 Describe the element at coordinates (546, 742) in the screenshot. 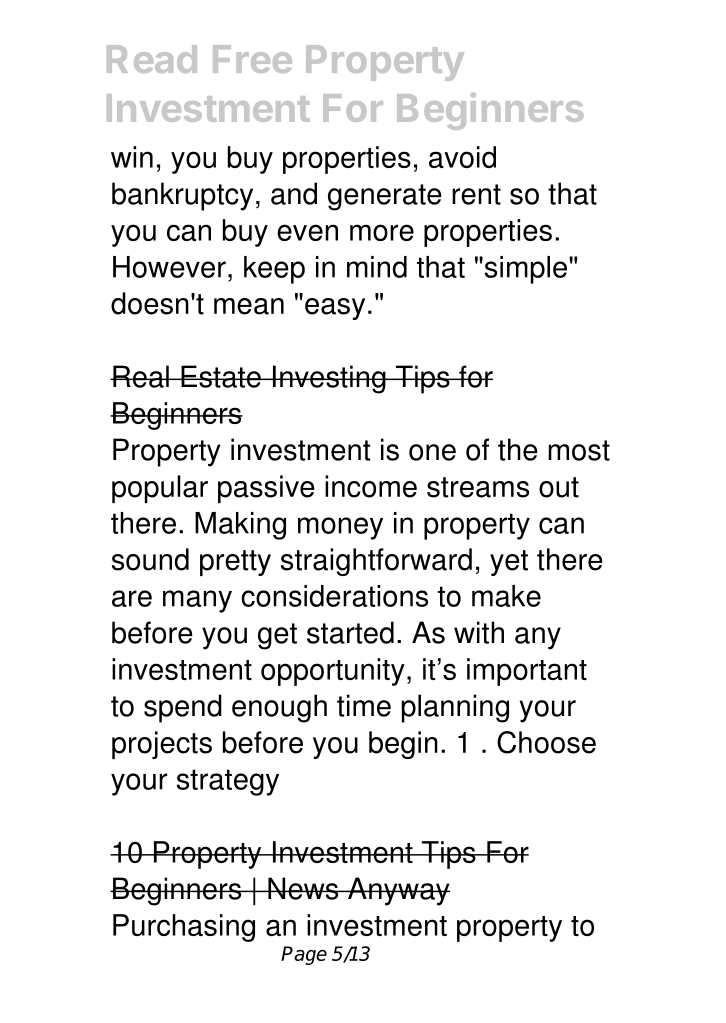

I see `Choose` at that location.
